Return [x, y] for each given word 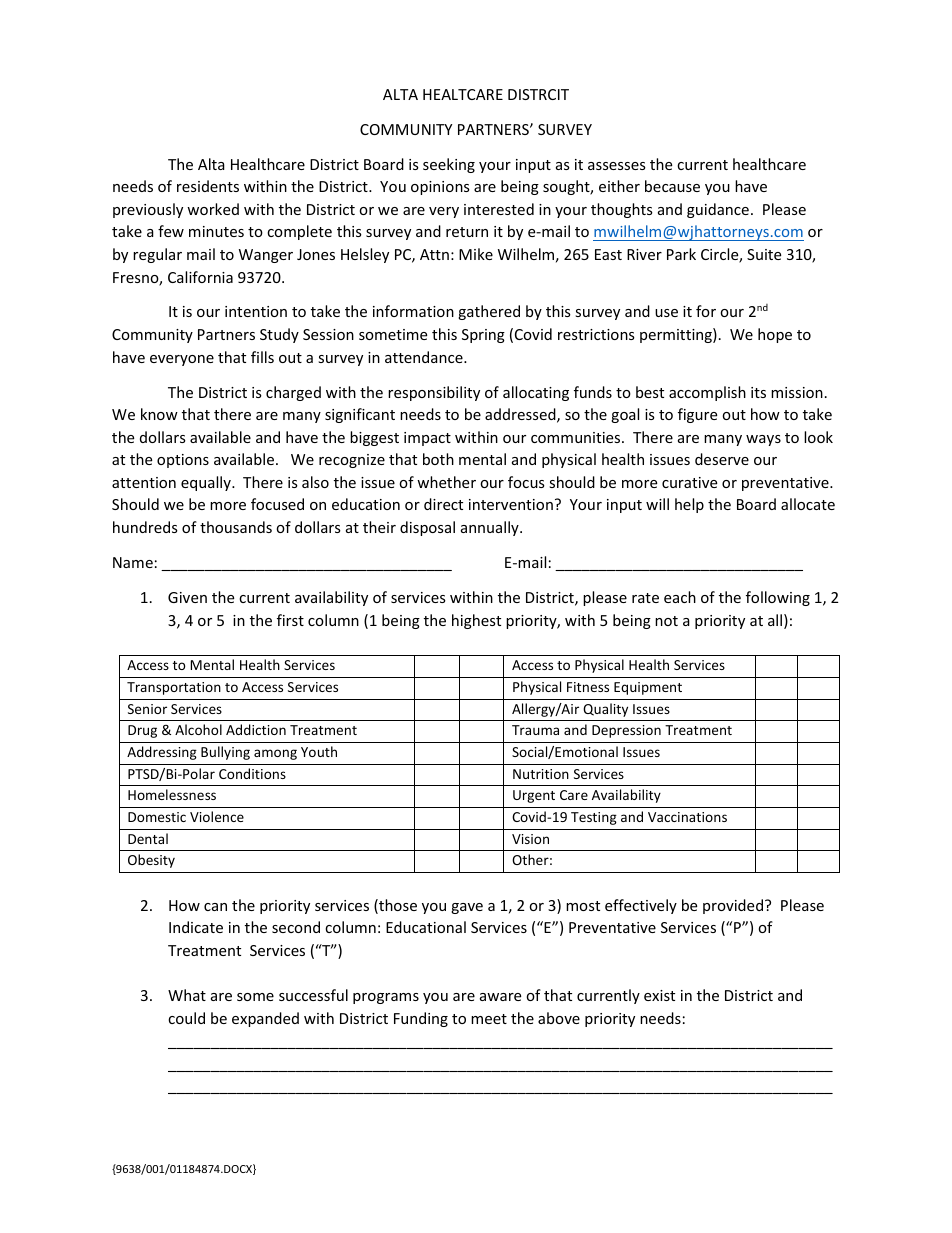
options [183, 461]
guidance [718, 210]
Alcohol [198, 729]
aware [500, 997]
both [438, 459]
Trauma [535, 730]
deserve [722, 459]
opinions [440, 188]
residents [208, 186]
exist [659, 995]
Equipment [648, 688]
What [187, 995]
